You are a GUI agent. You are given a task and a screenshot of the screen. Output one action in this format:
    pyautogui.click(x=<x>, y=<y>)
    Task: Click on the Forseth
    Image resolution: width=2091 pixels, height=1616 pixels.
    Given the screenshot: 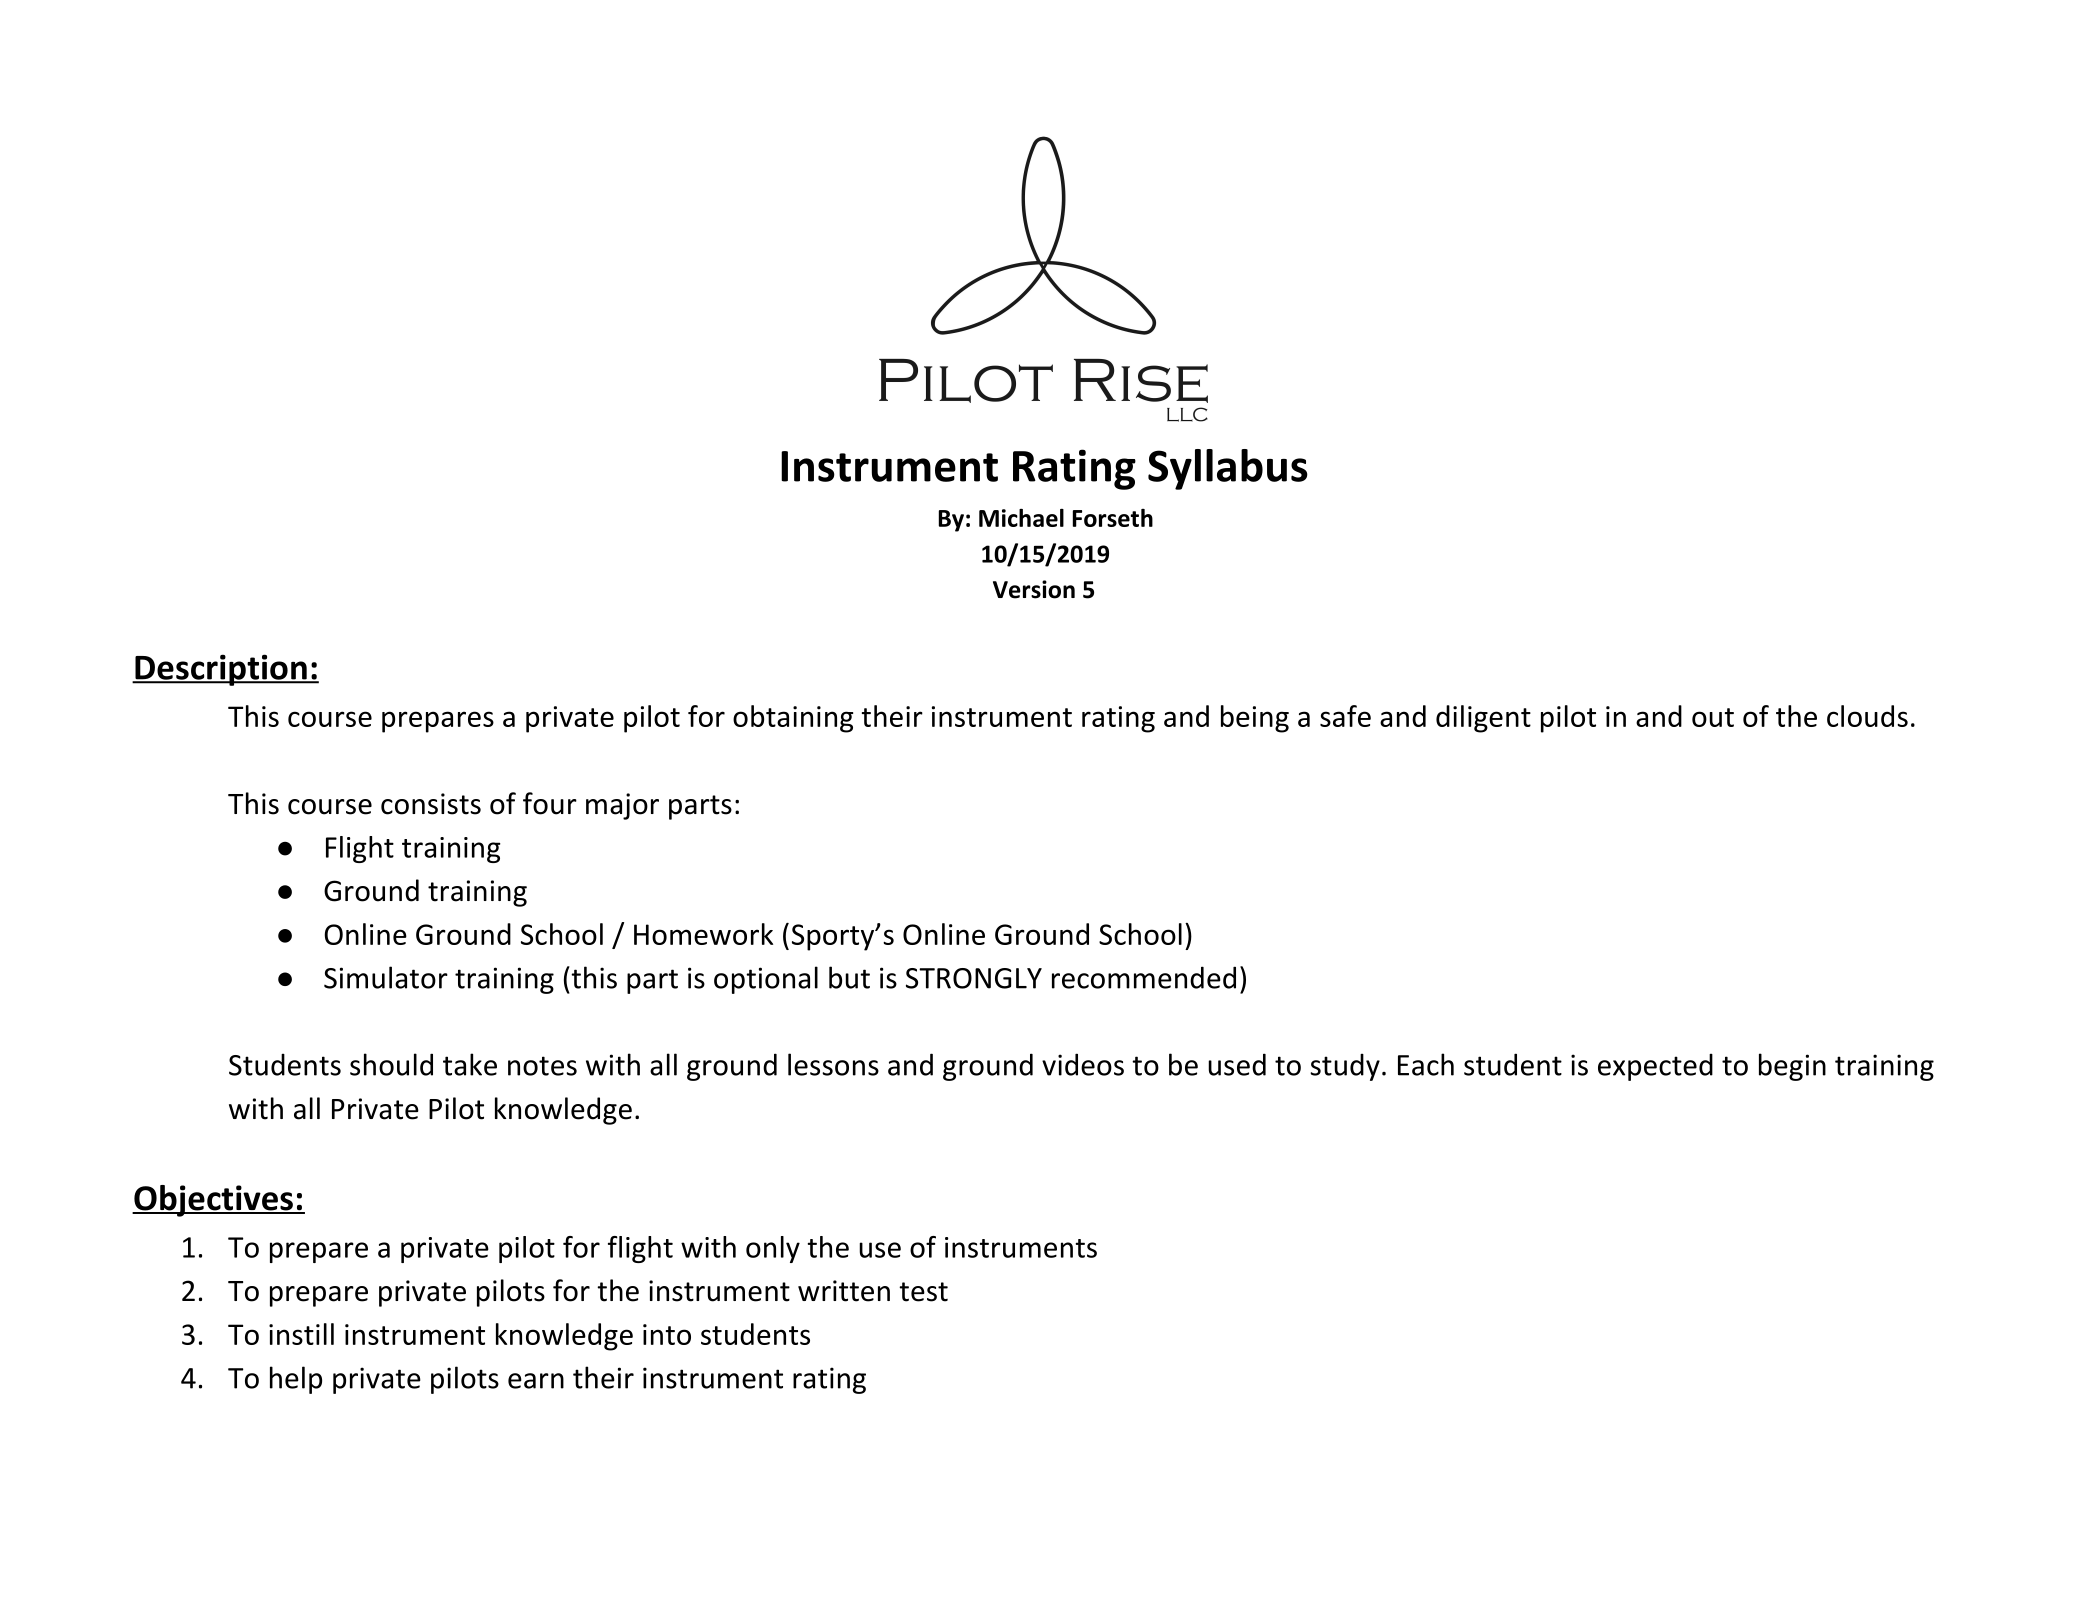 What is the action you would take?
    pyautogui.click(x=1113, y=518)
